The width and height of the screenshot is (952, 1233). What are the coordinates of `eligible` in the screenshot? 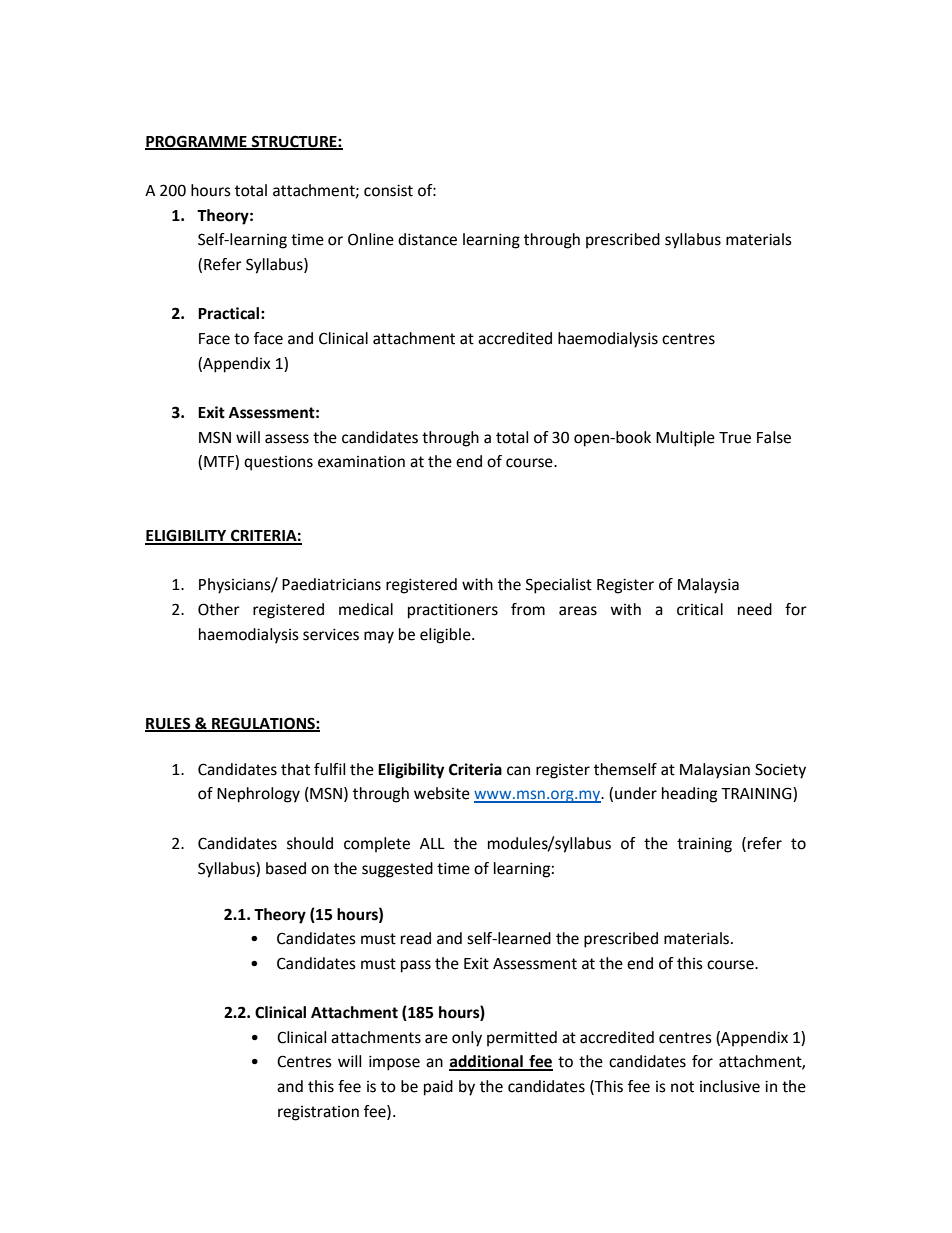 It's located at (446, 636).
